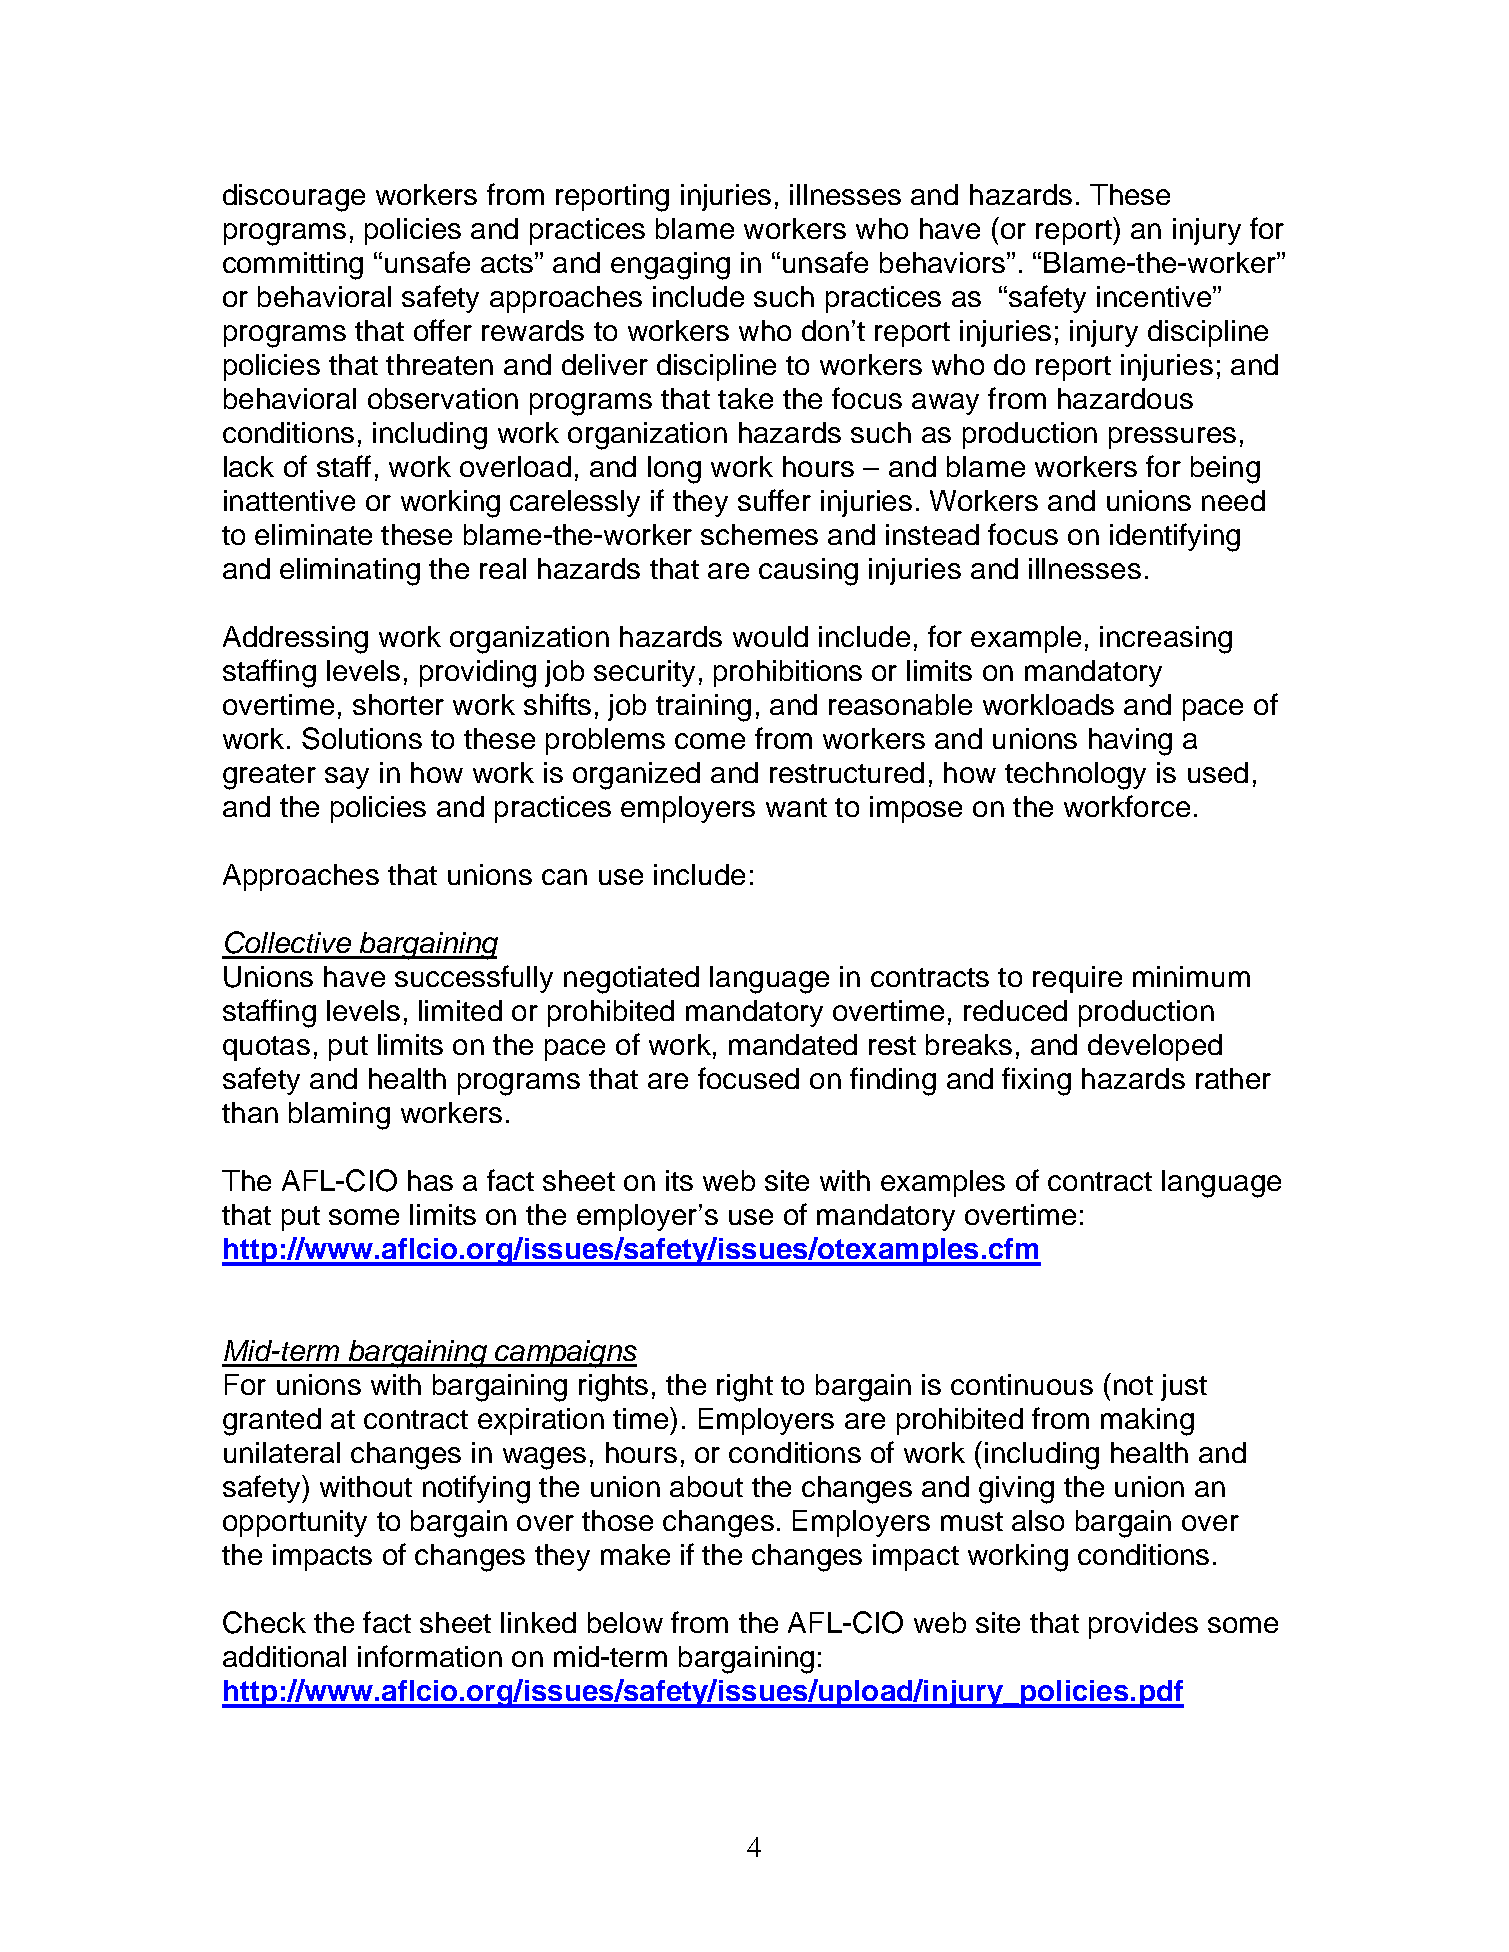  What do you see at coordinates (565, 1354) in the page?
I see `campaigns` at bounding box center [565, 1354].
